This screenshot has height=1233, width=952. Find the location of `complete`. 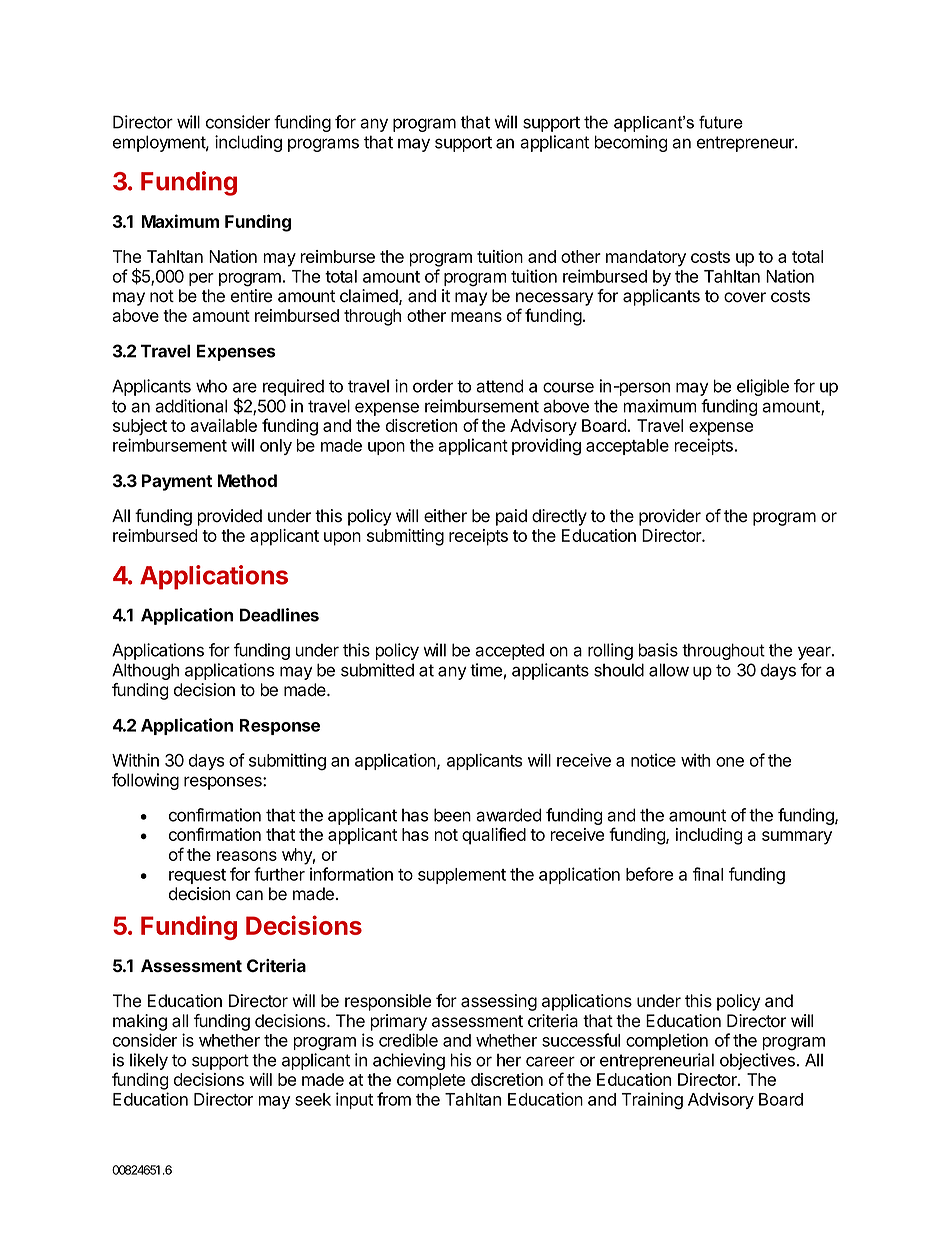

complete is located at coordinates (431, 1081).
